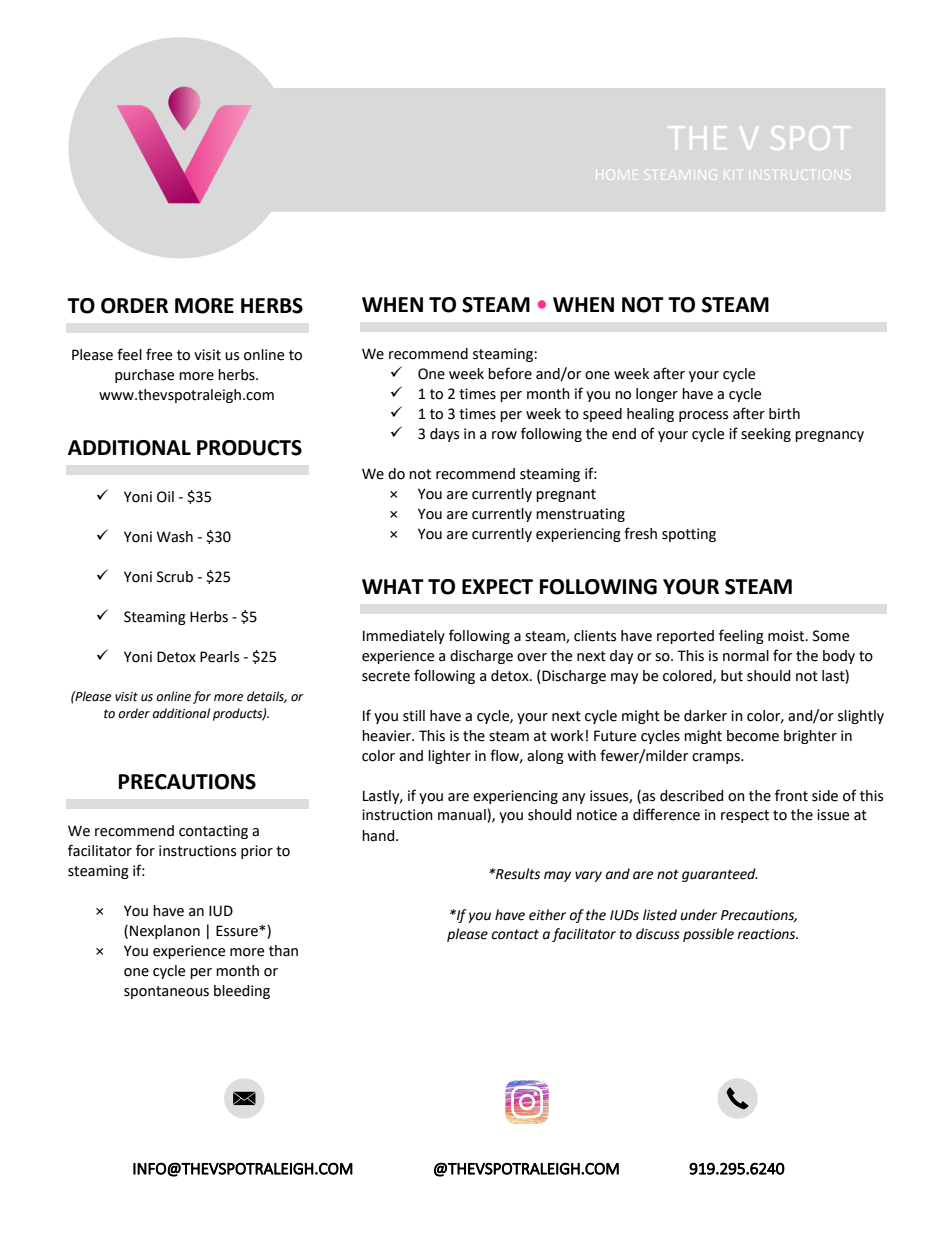 Image resolution: width=952 pixels, height=1233 pixels. Describe the element at coordinates (784, 414) in the screenshot. I see `birth` at that location.
